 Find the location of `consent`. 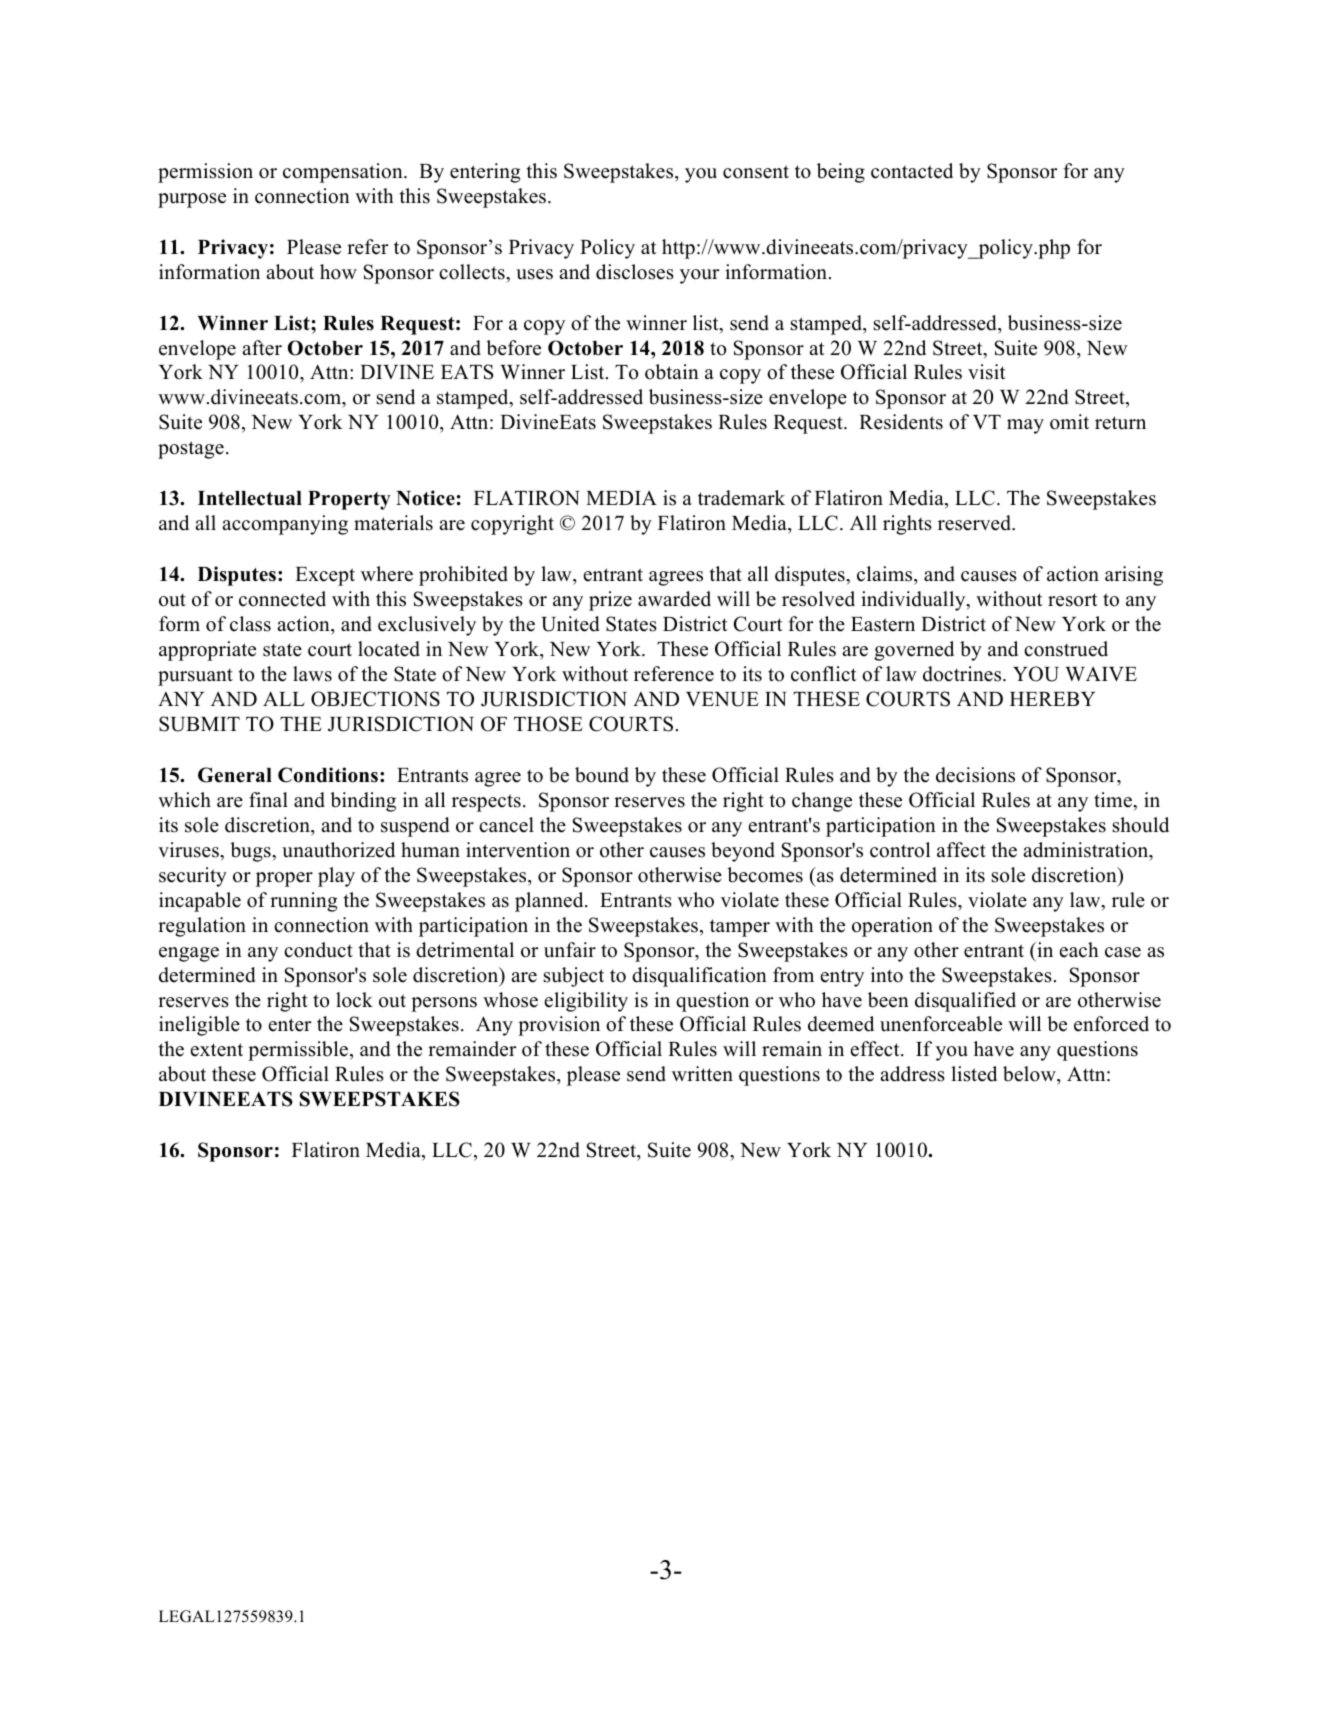

consent is located at coordinates (756, 172).
